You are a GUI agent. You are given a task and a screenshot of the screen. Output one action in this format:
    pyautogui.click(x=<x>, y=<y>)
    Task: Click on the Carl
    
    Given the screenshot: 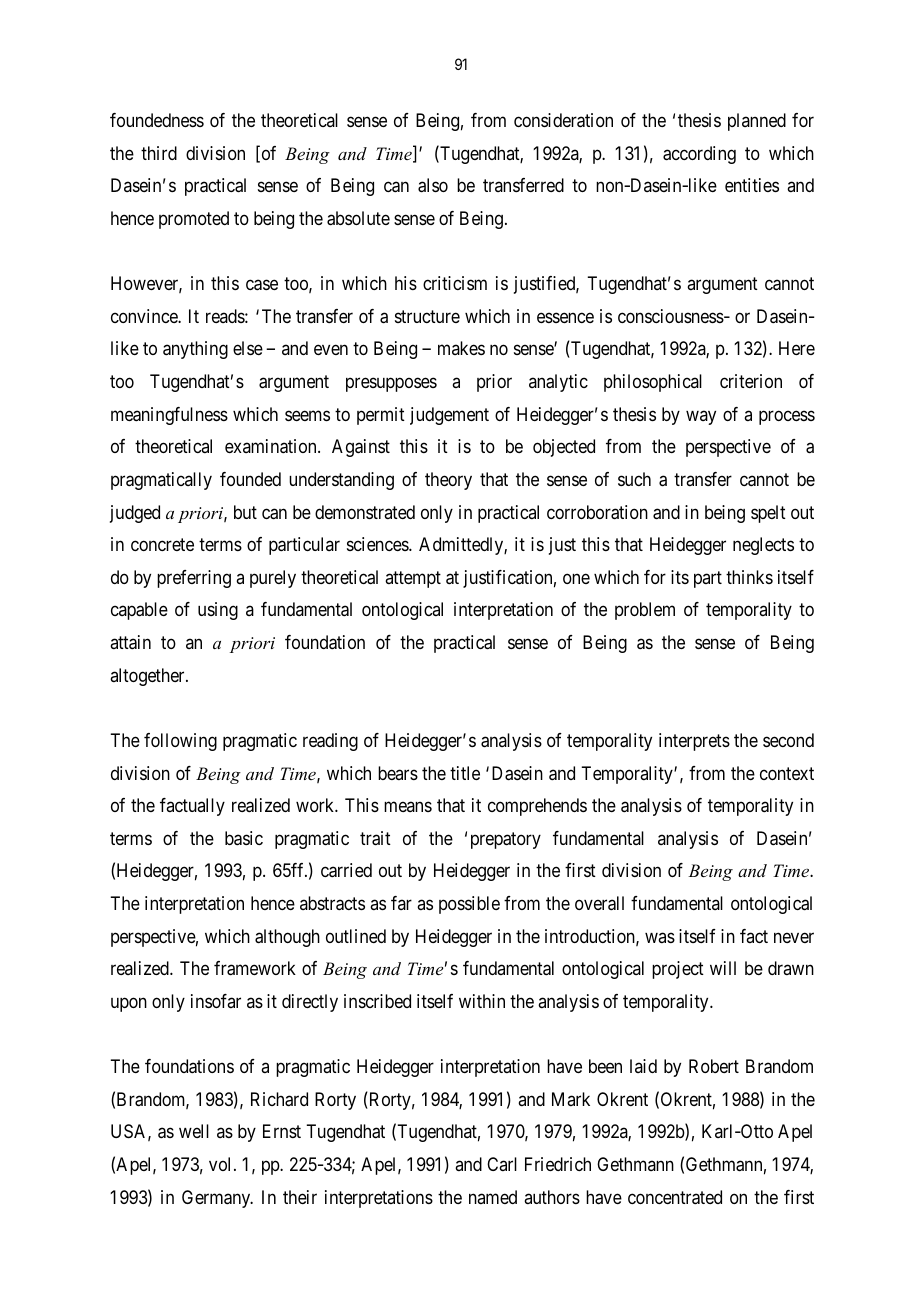 What is the action you would take?
    pyautogui.click(x=502, y=1164)
